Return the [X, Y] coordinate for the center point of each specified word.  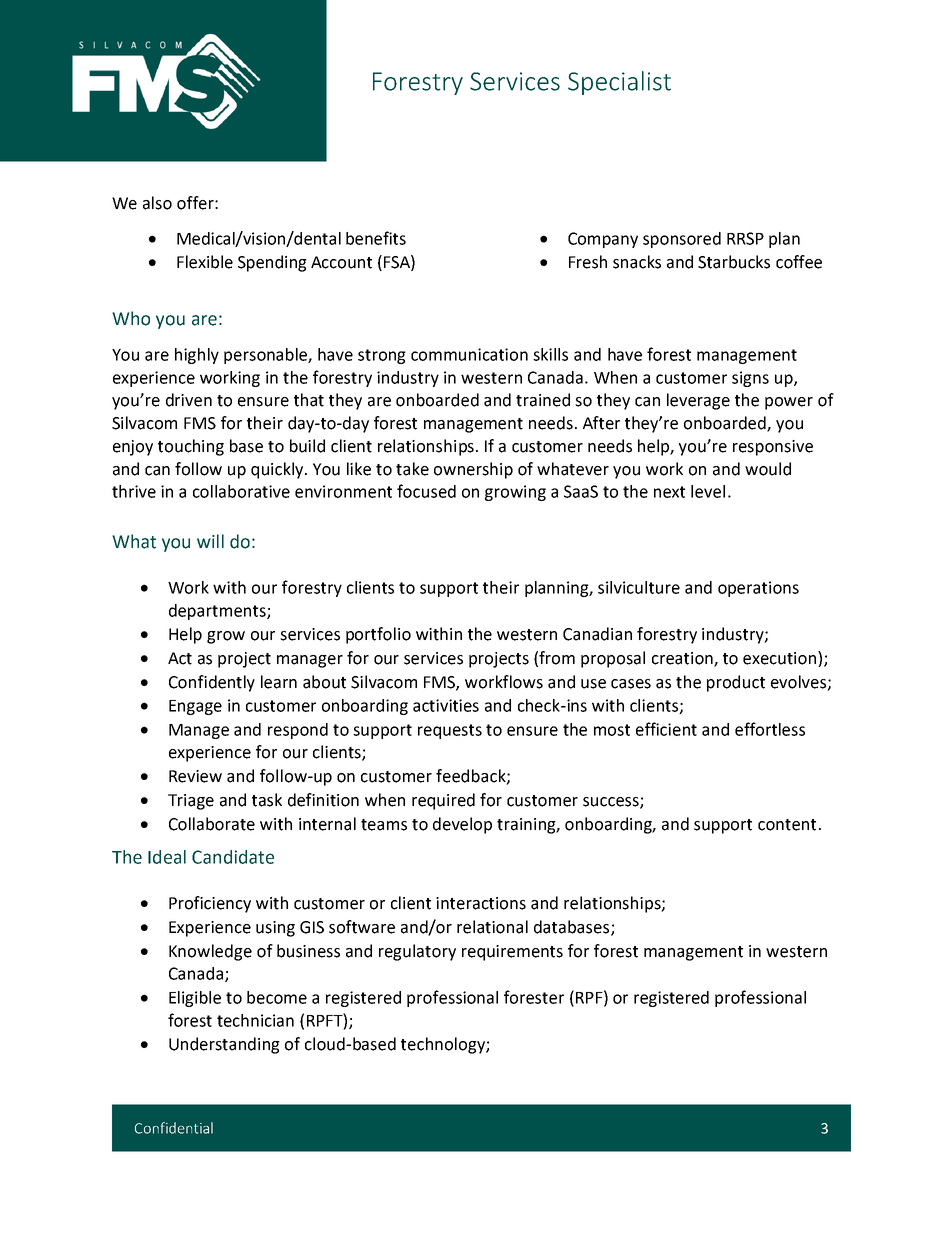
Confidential [174, 1128]
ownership [473, 470]
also [157, 203]
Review [195, 776]
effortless [770, 729]
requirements [512, 953]
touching [191, 447]
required [443, 801]
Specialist [619, 83]
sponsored [682, 240]
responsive [773, 448]
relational [492, 927]
